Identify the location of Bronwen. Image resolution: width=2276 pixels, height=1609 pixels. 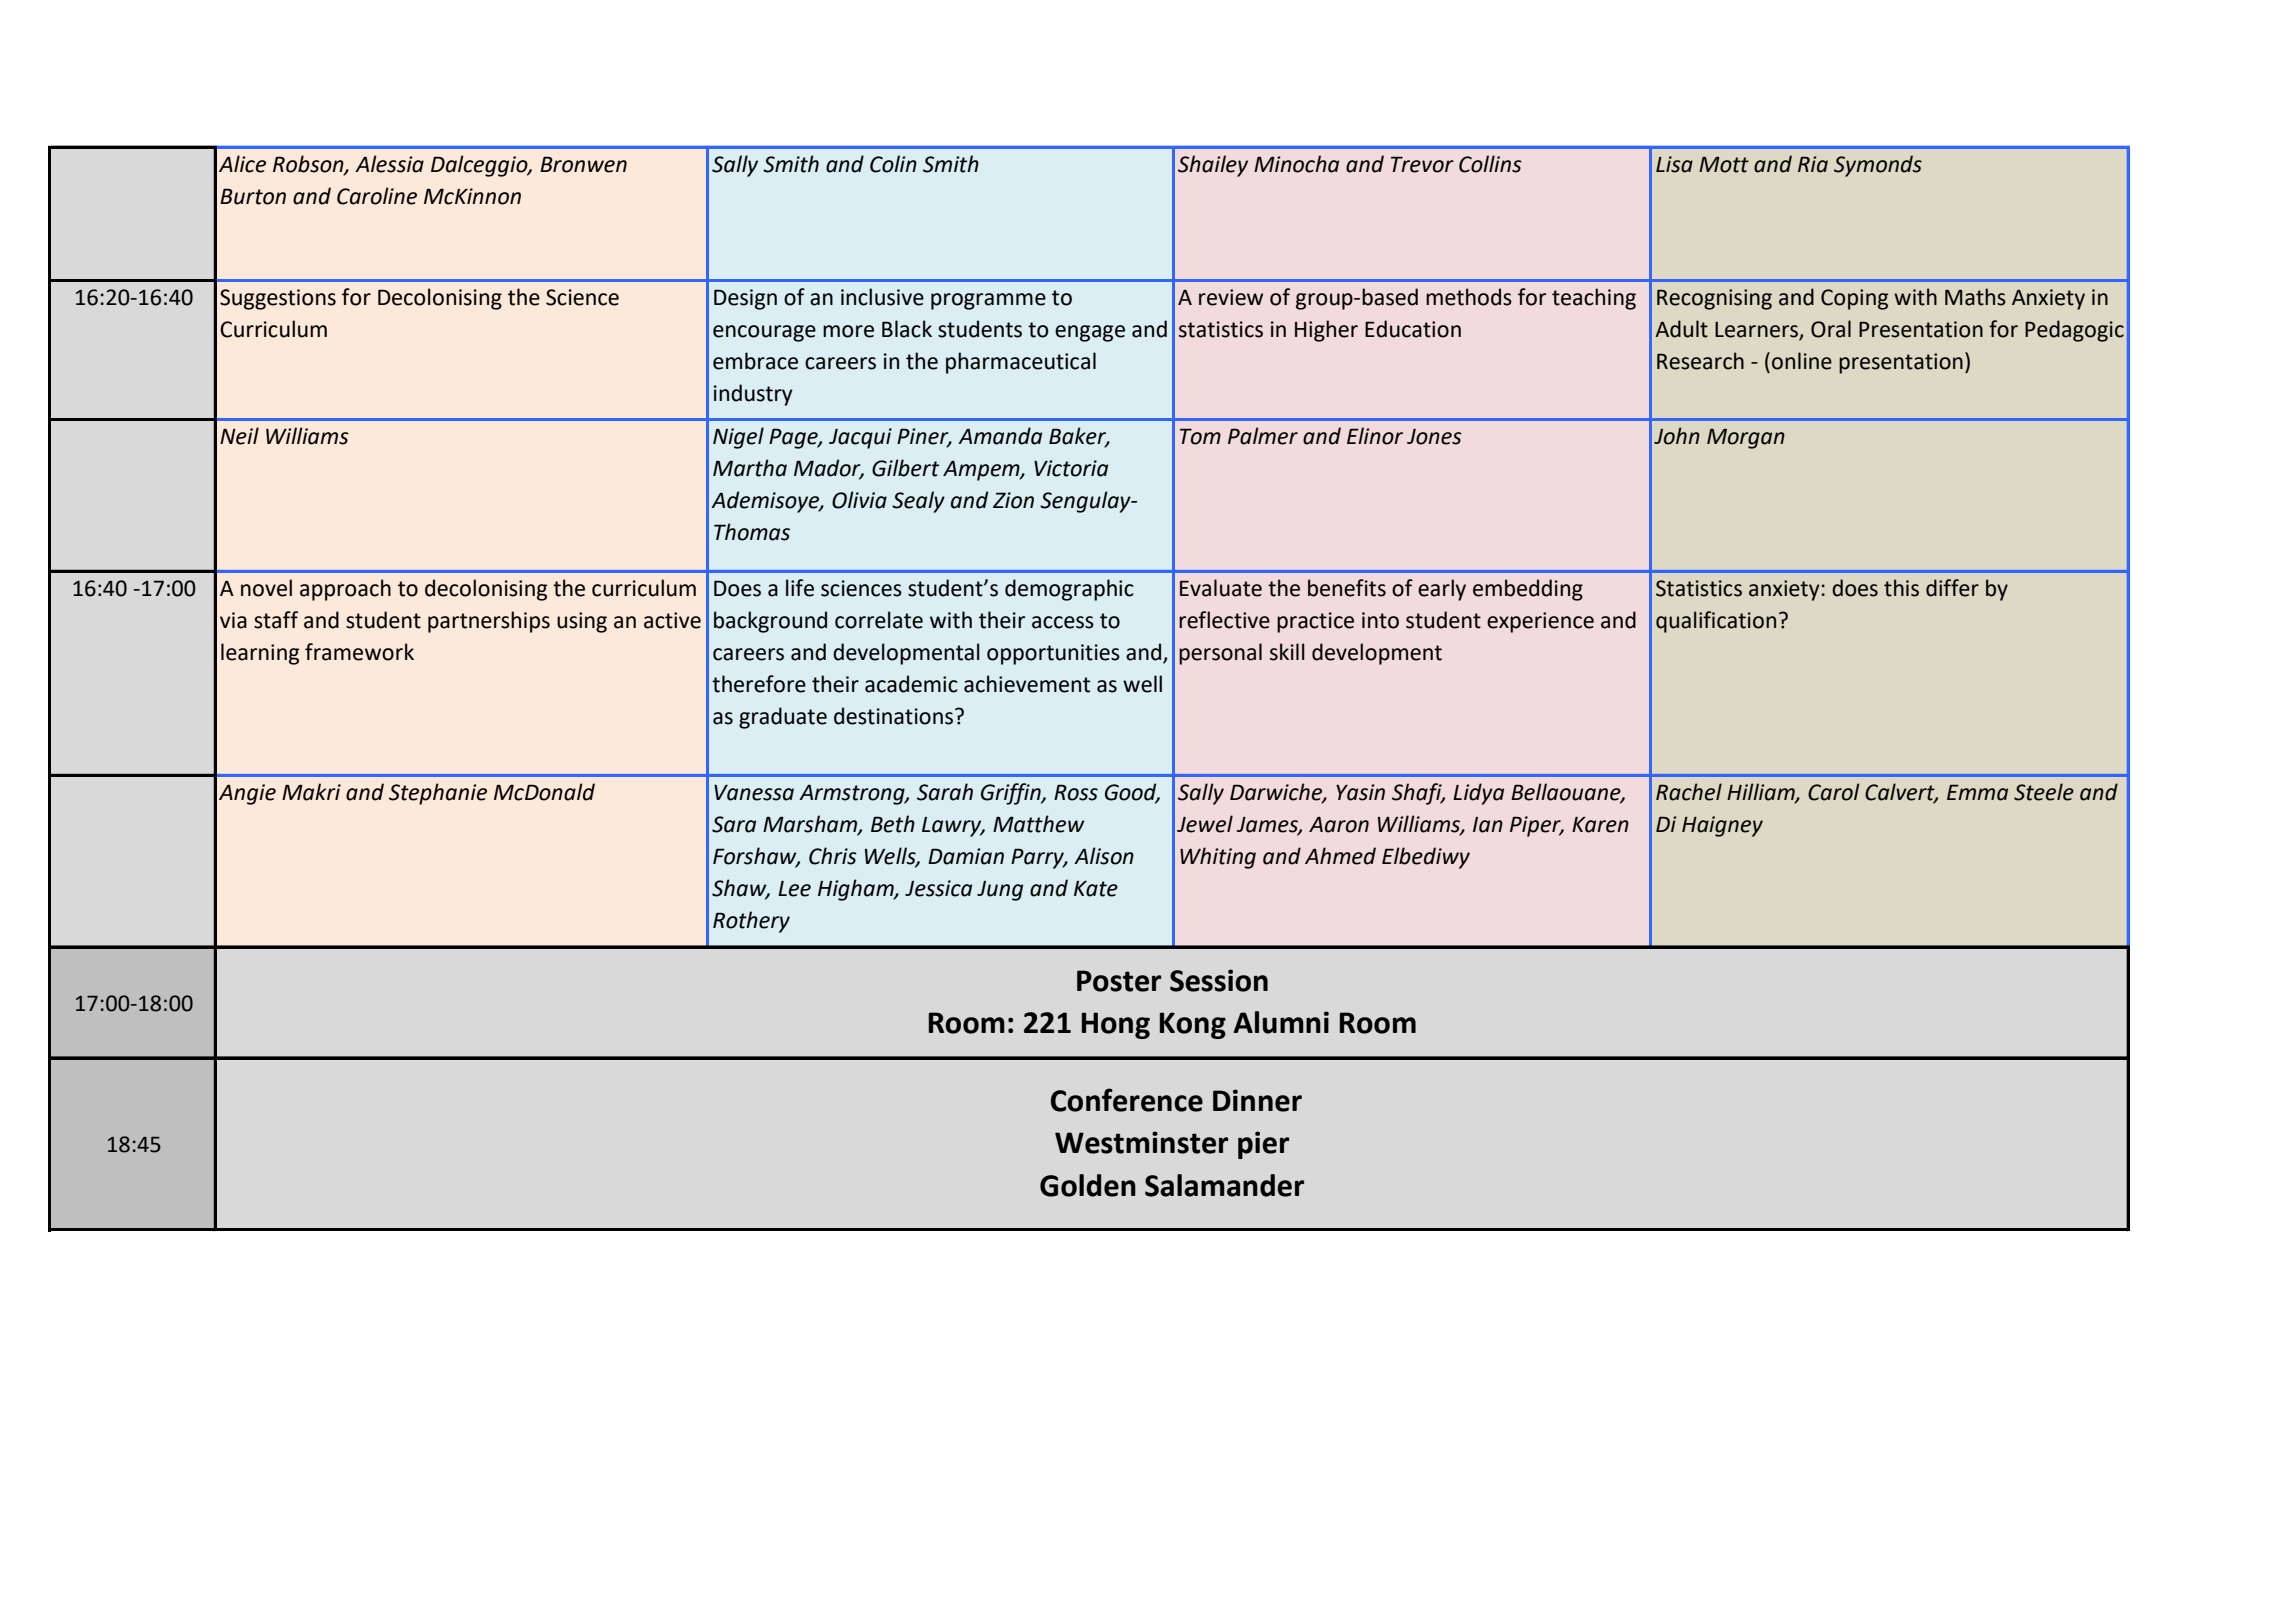
(583, 164).
